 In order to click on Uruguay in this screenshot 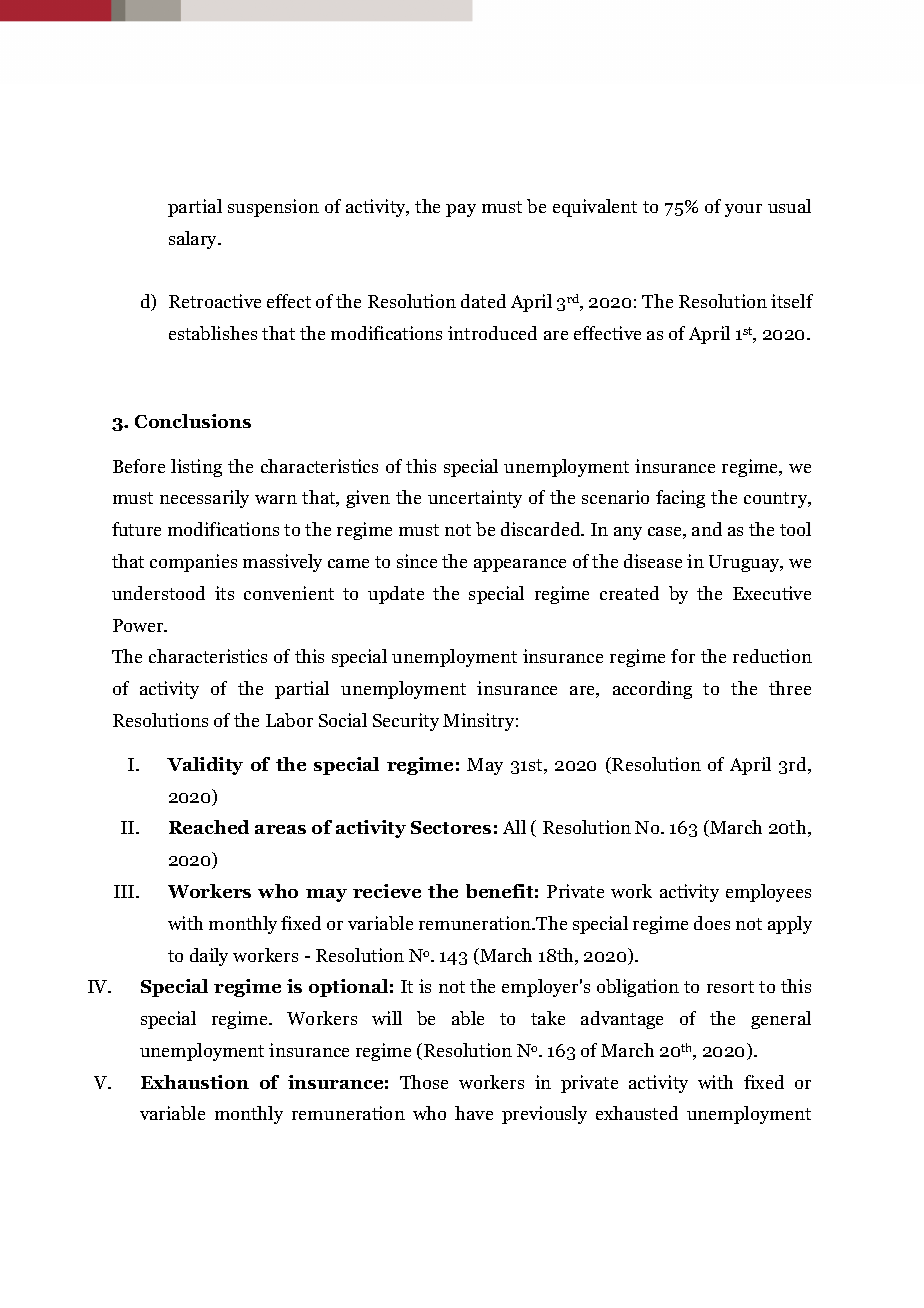, I will do `click(746, 563)`.
